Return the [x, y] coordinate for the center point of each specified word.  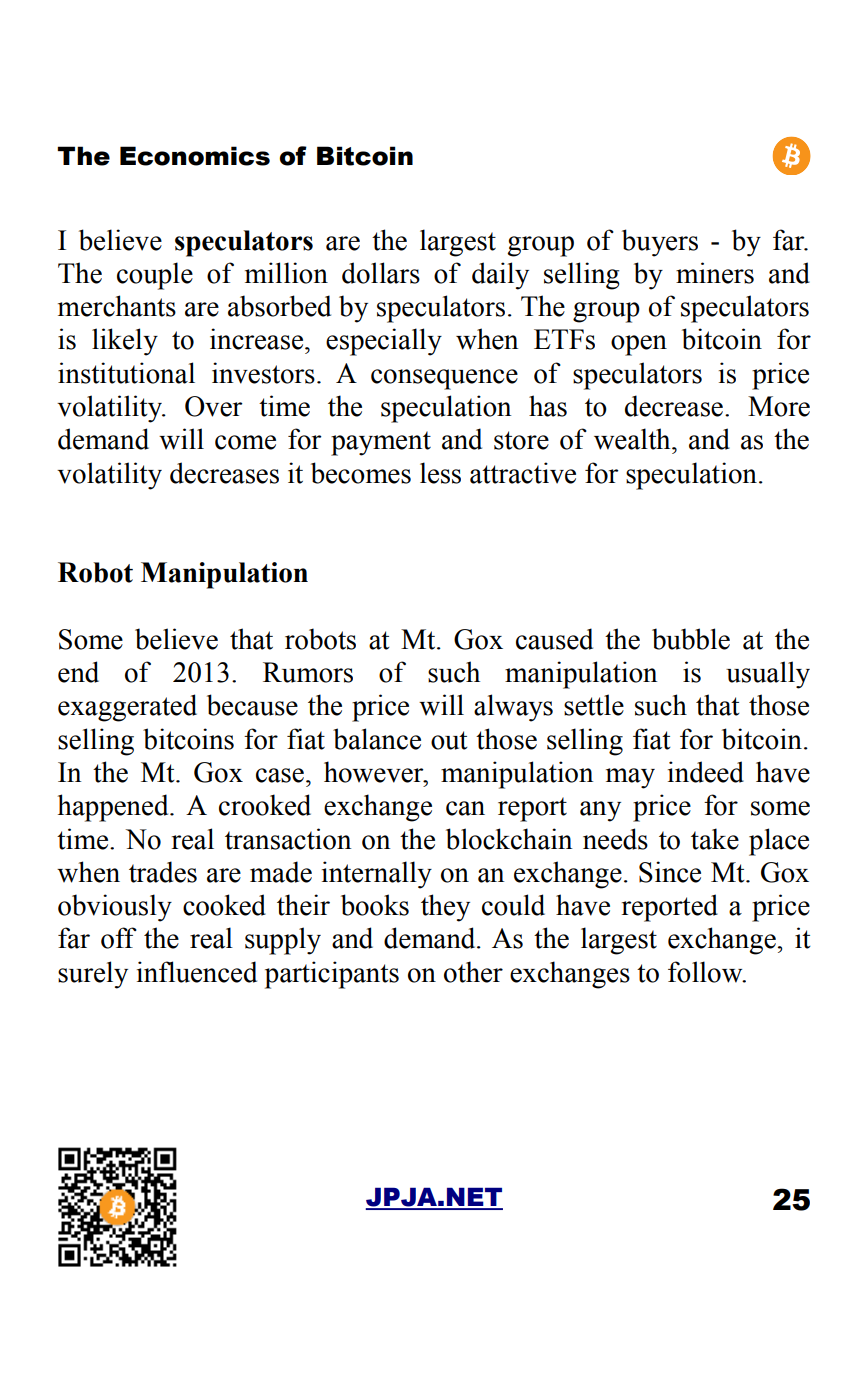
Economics [195, 156]
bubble [691, 639]
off [119, 938]
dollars [381, 273]
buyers [660, 243]
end [78, 672]
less [440, 473]
